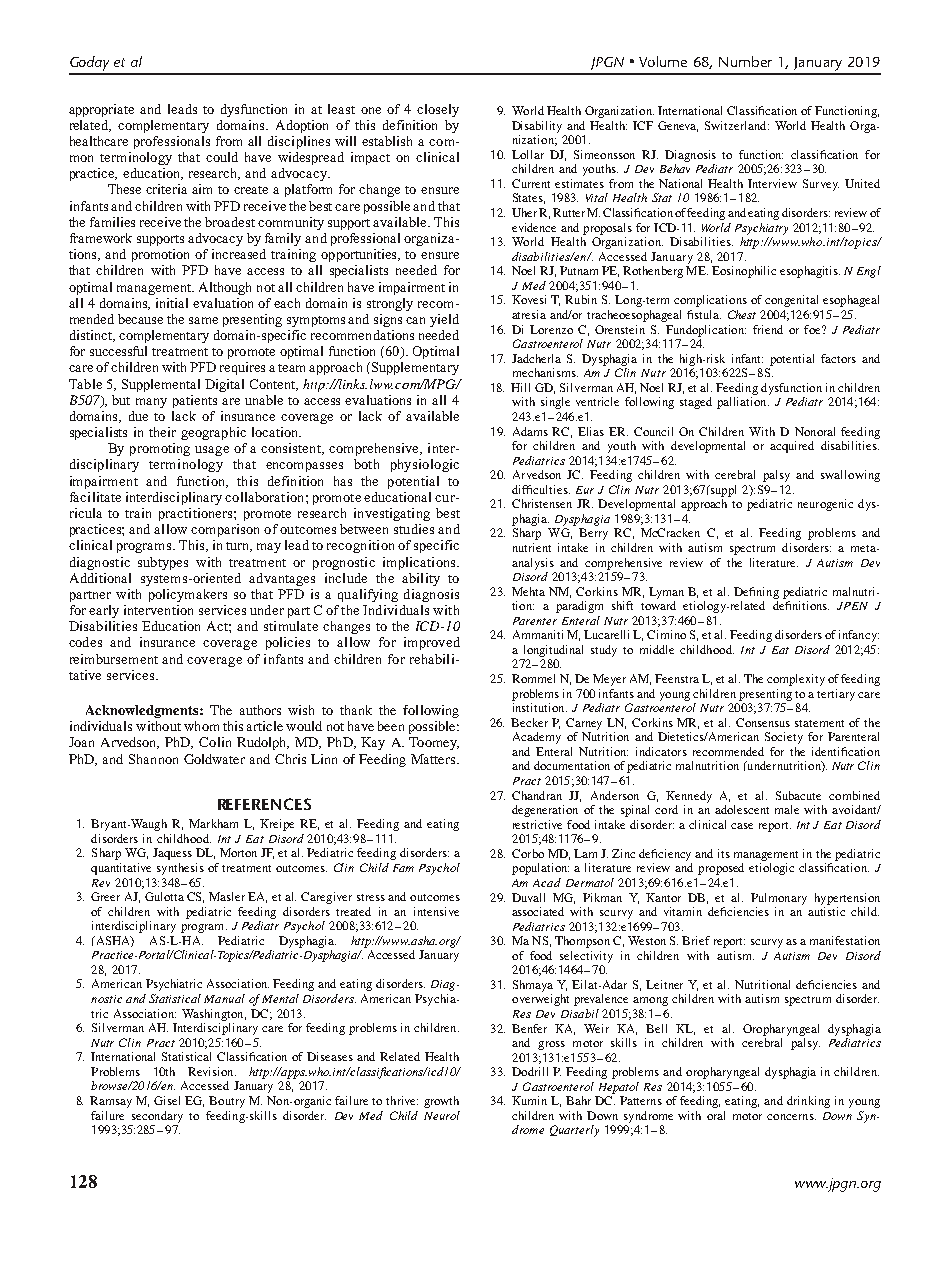  Describe the element at coordinates (438, 110) in the screenshot. I see `closely` at that location.
